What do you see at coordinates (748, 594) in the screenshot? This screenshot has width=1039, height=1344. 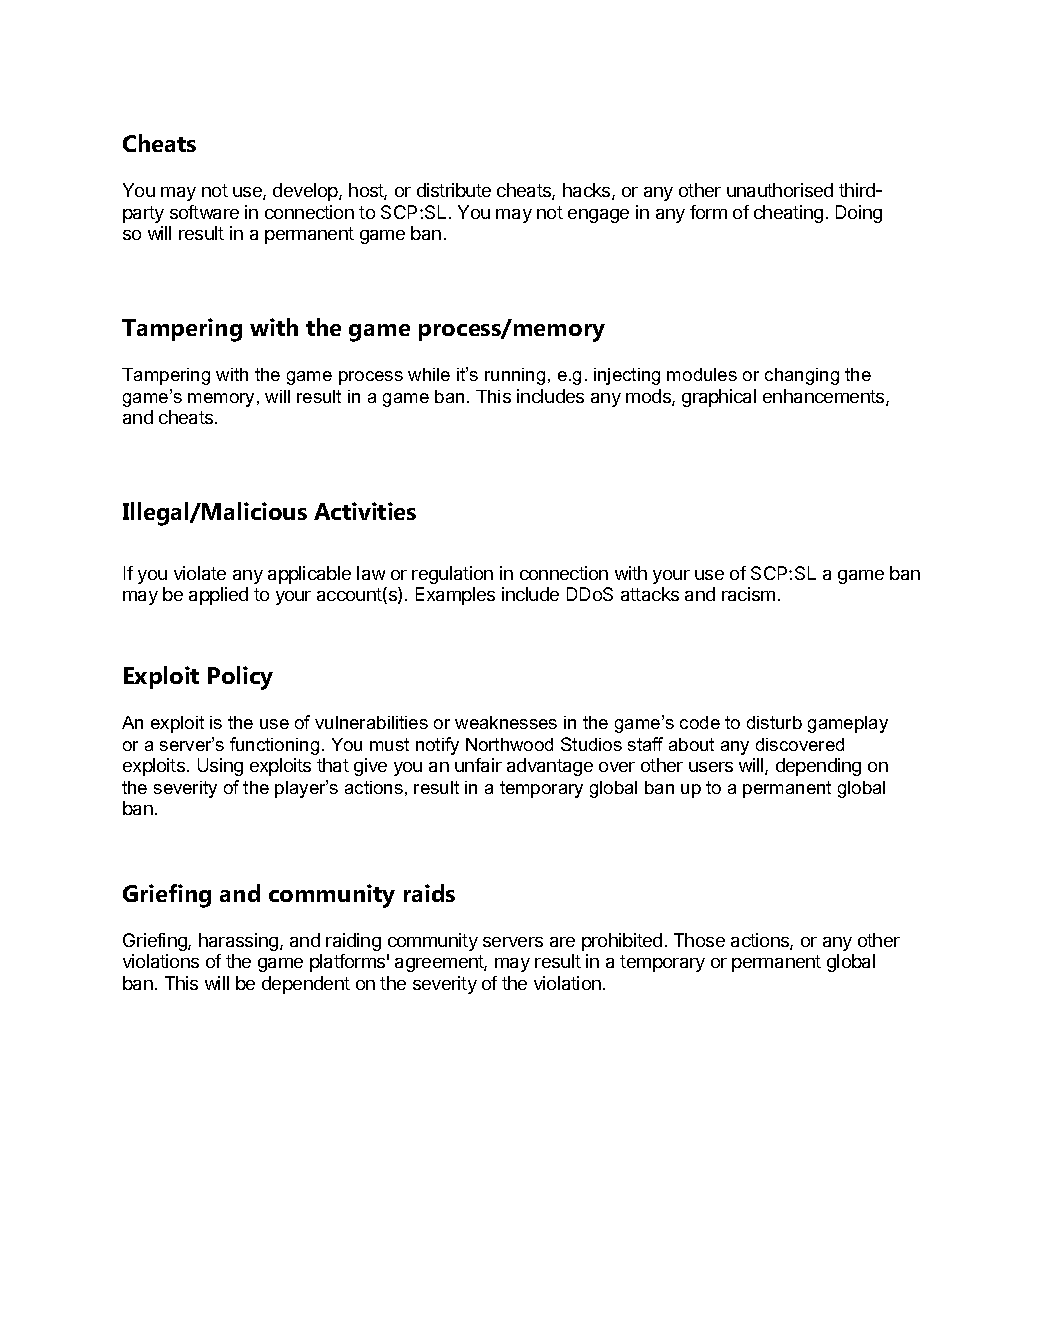 I see `racism` at bounding box center [748, 594].
